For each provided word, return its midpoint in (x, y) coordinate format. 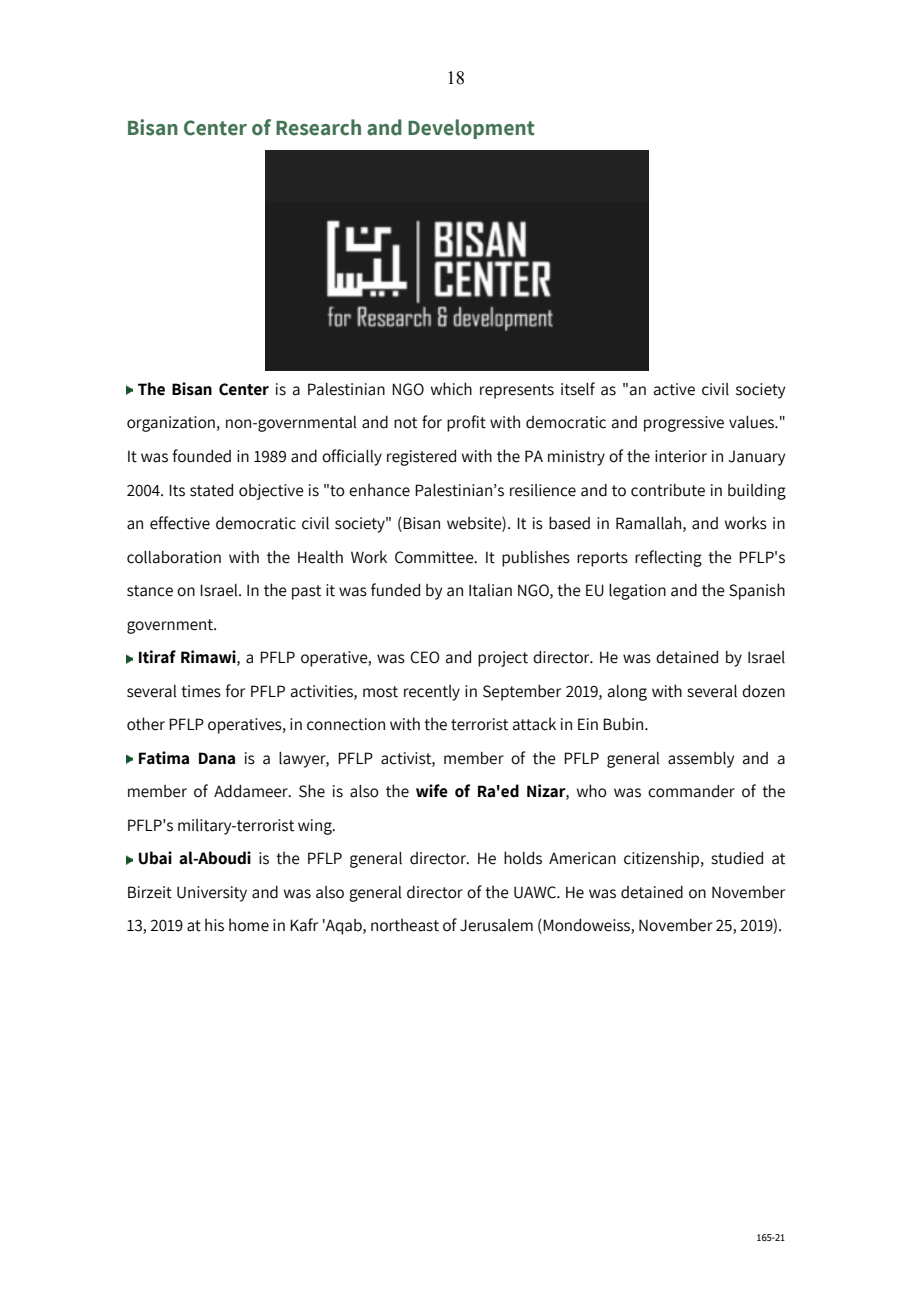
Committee (435, 557)
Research (318, 127)
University (212, 894)
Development (471, 129)
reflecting (668, 558)
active (674, 389)
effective (180, 523)
